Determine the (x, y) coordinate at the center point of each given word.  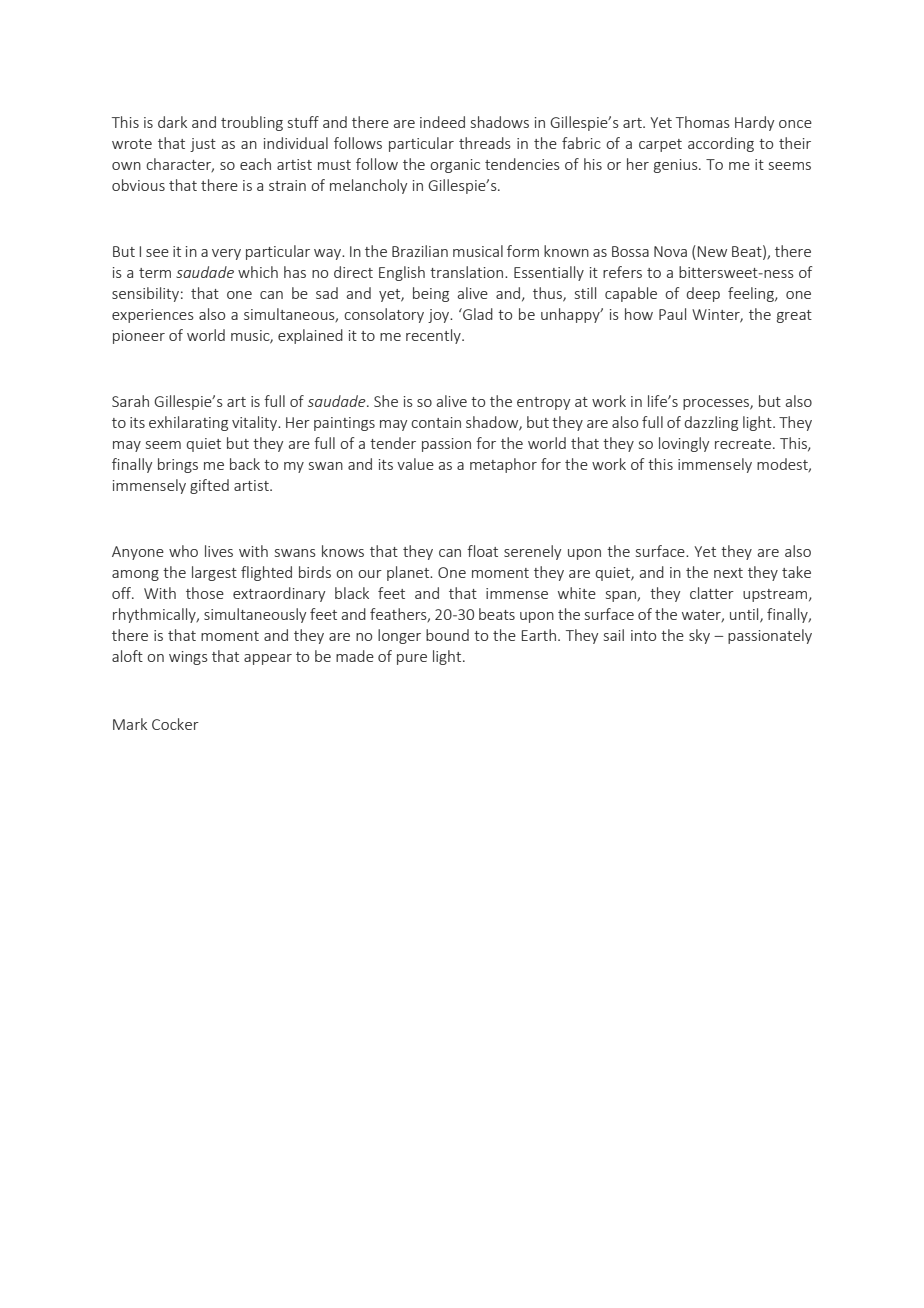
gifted (209, 486)
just (203, 145)
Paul (672, 314)
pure (412, 659)
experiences (153, 316)
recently (434, 336)
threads (485, 143)
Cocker (175, 724)
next (728, 573)
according (721, 144)
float (482, 551)
